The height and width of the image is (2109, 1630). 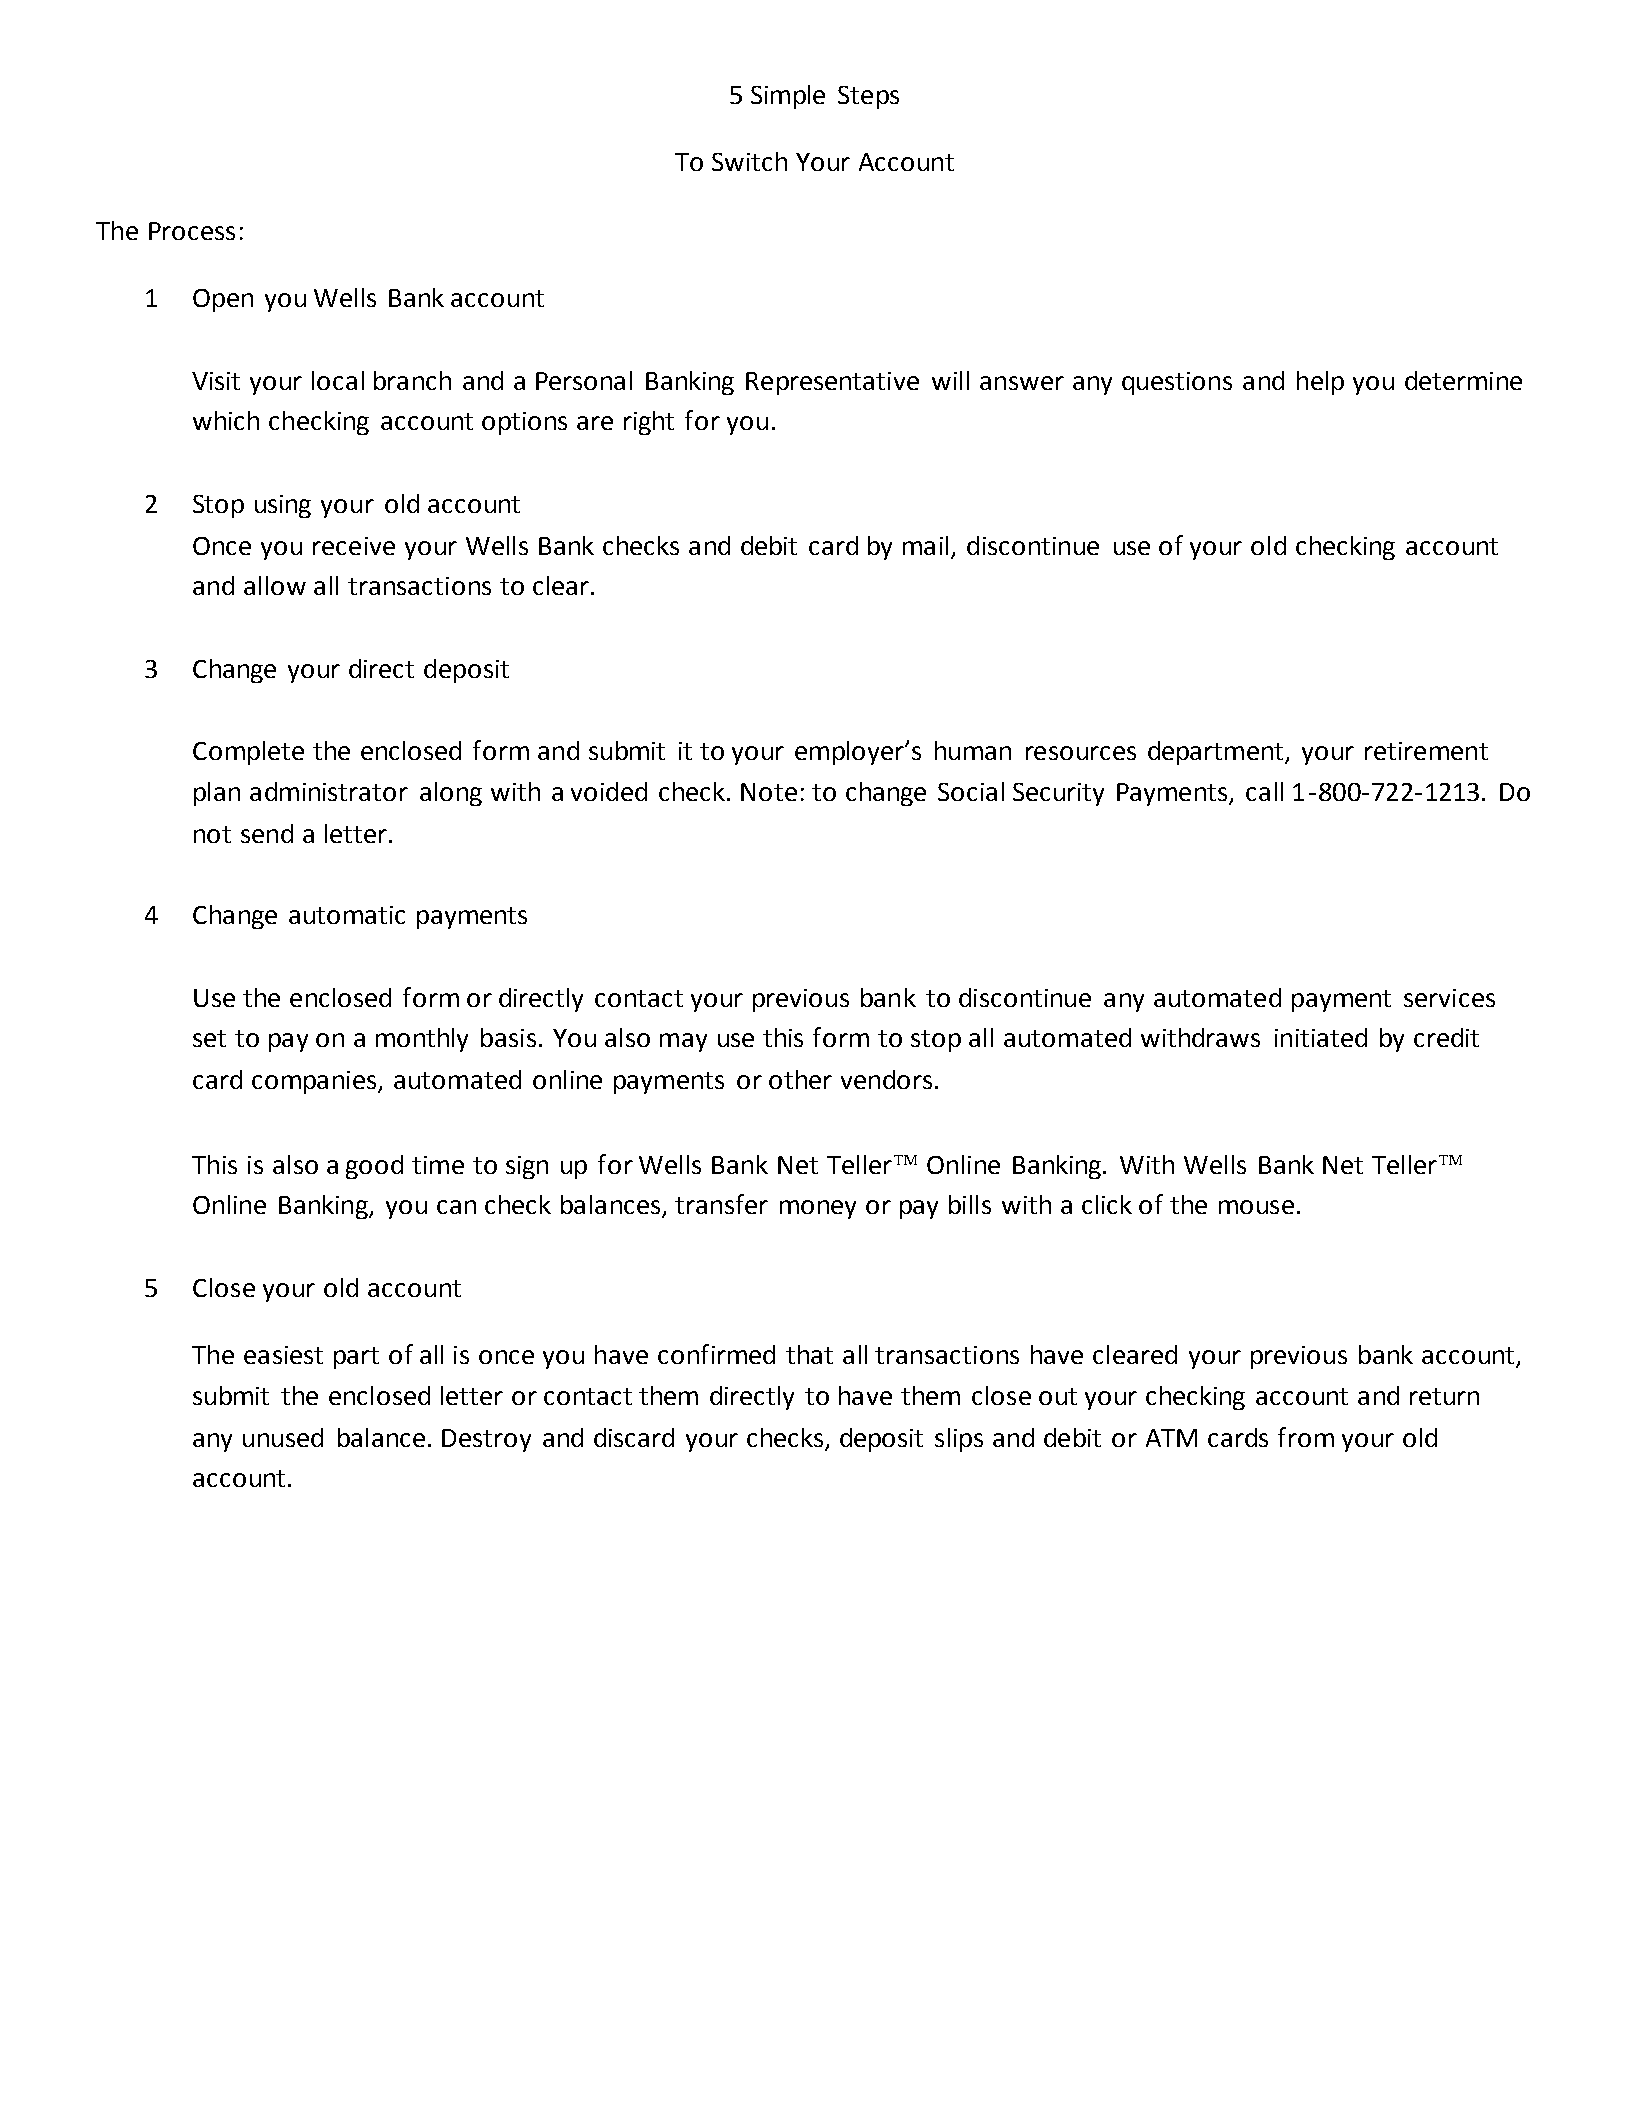 I want to click on questions, so click(x=1177, y=383).
